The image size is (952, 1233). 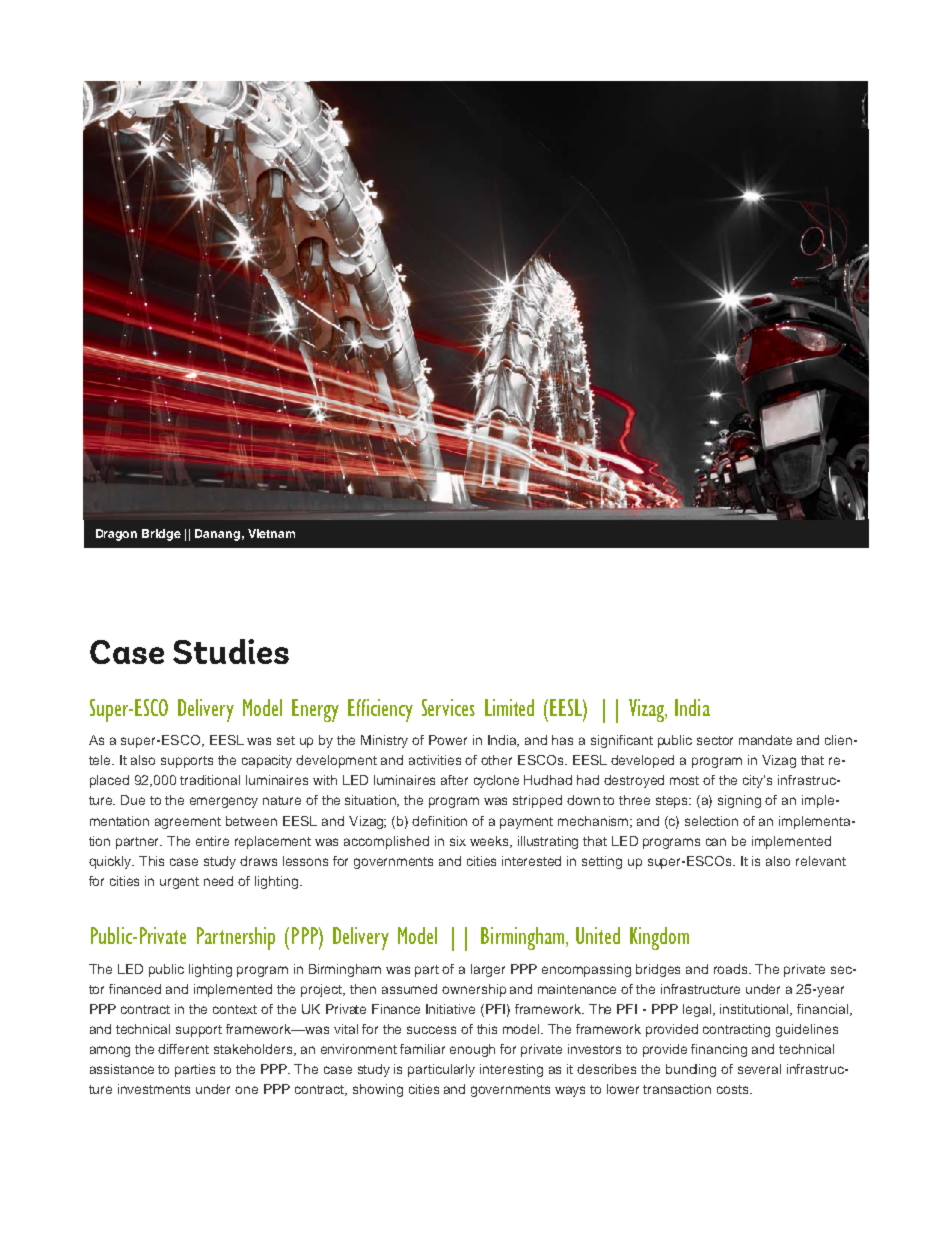 What do you see at coordinates (271, 533) in the screenshot?
I see `Vietnam` at bounding box center [271, 533].
